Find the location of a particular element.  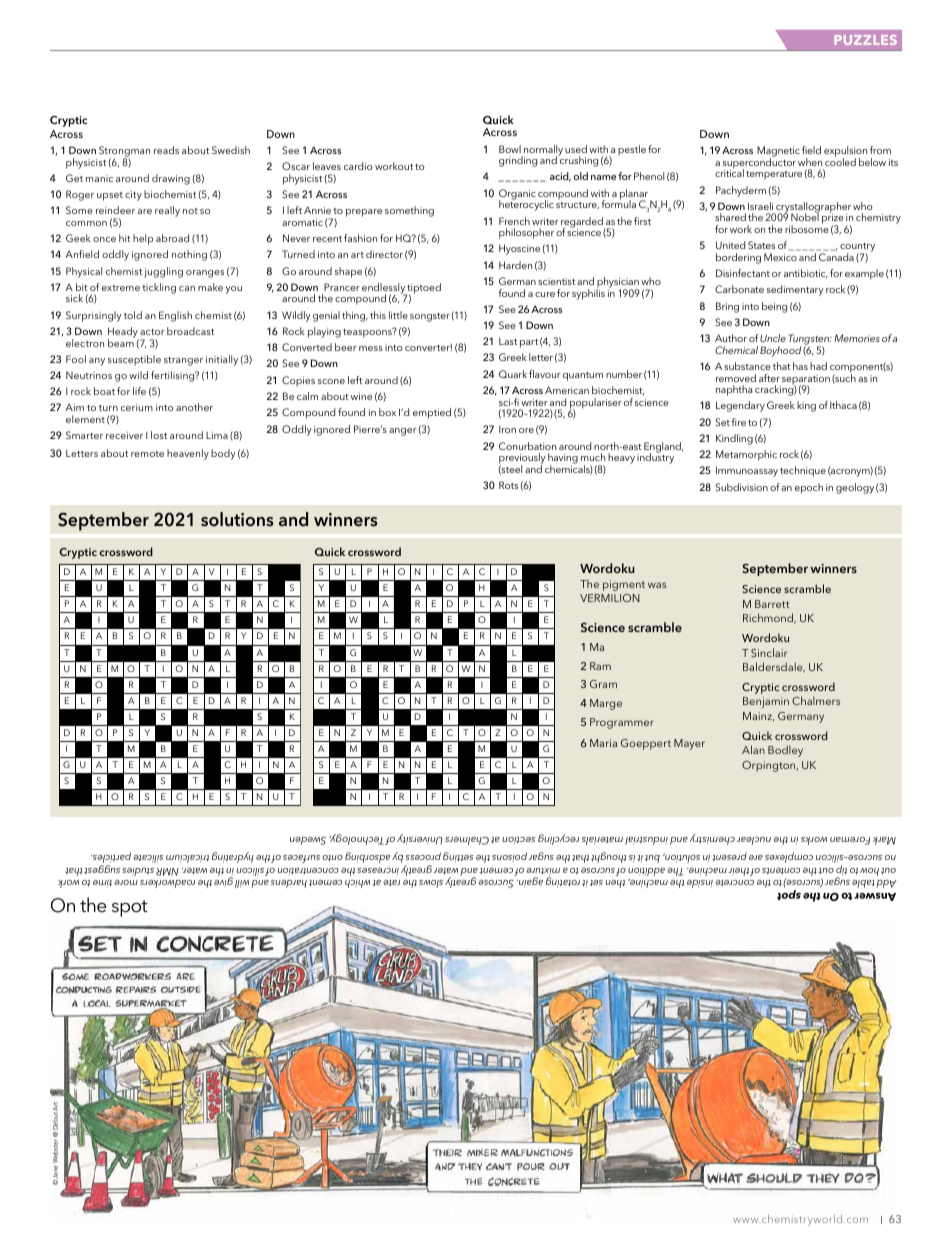

songster is located at coordinates (430, 317).
